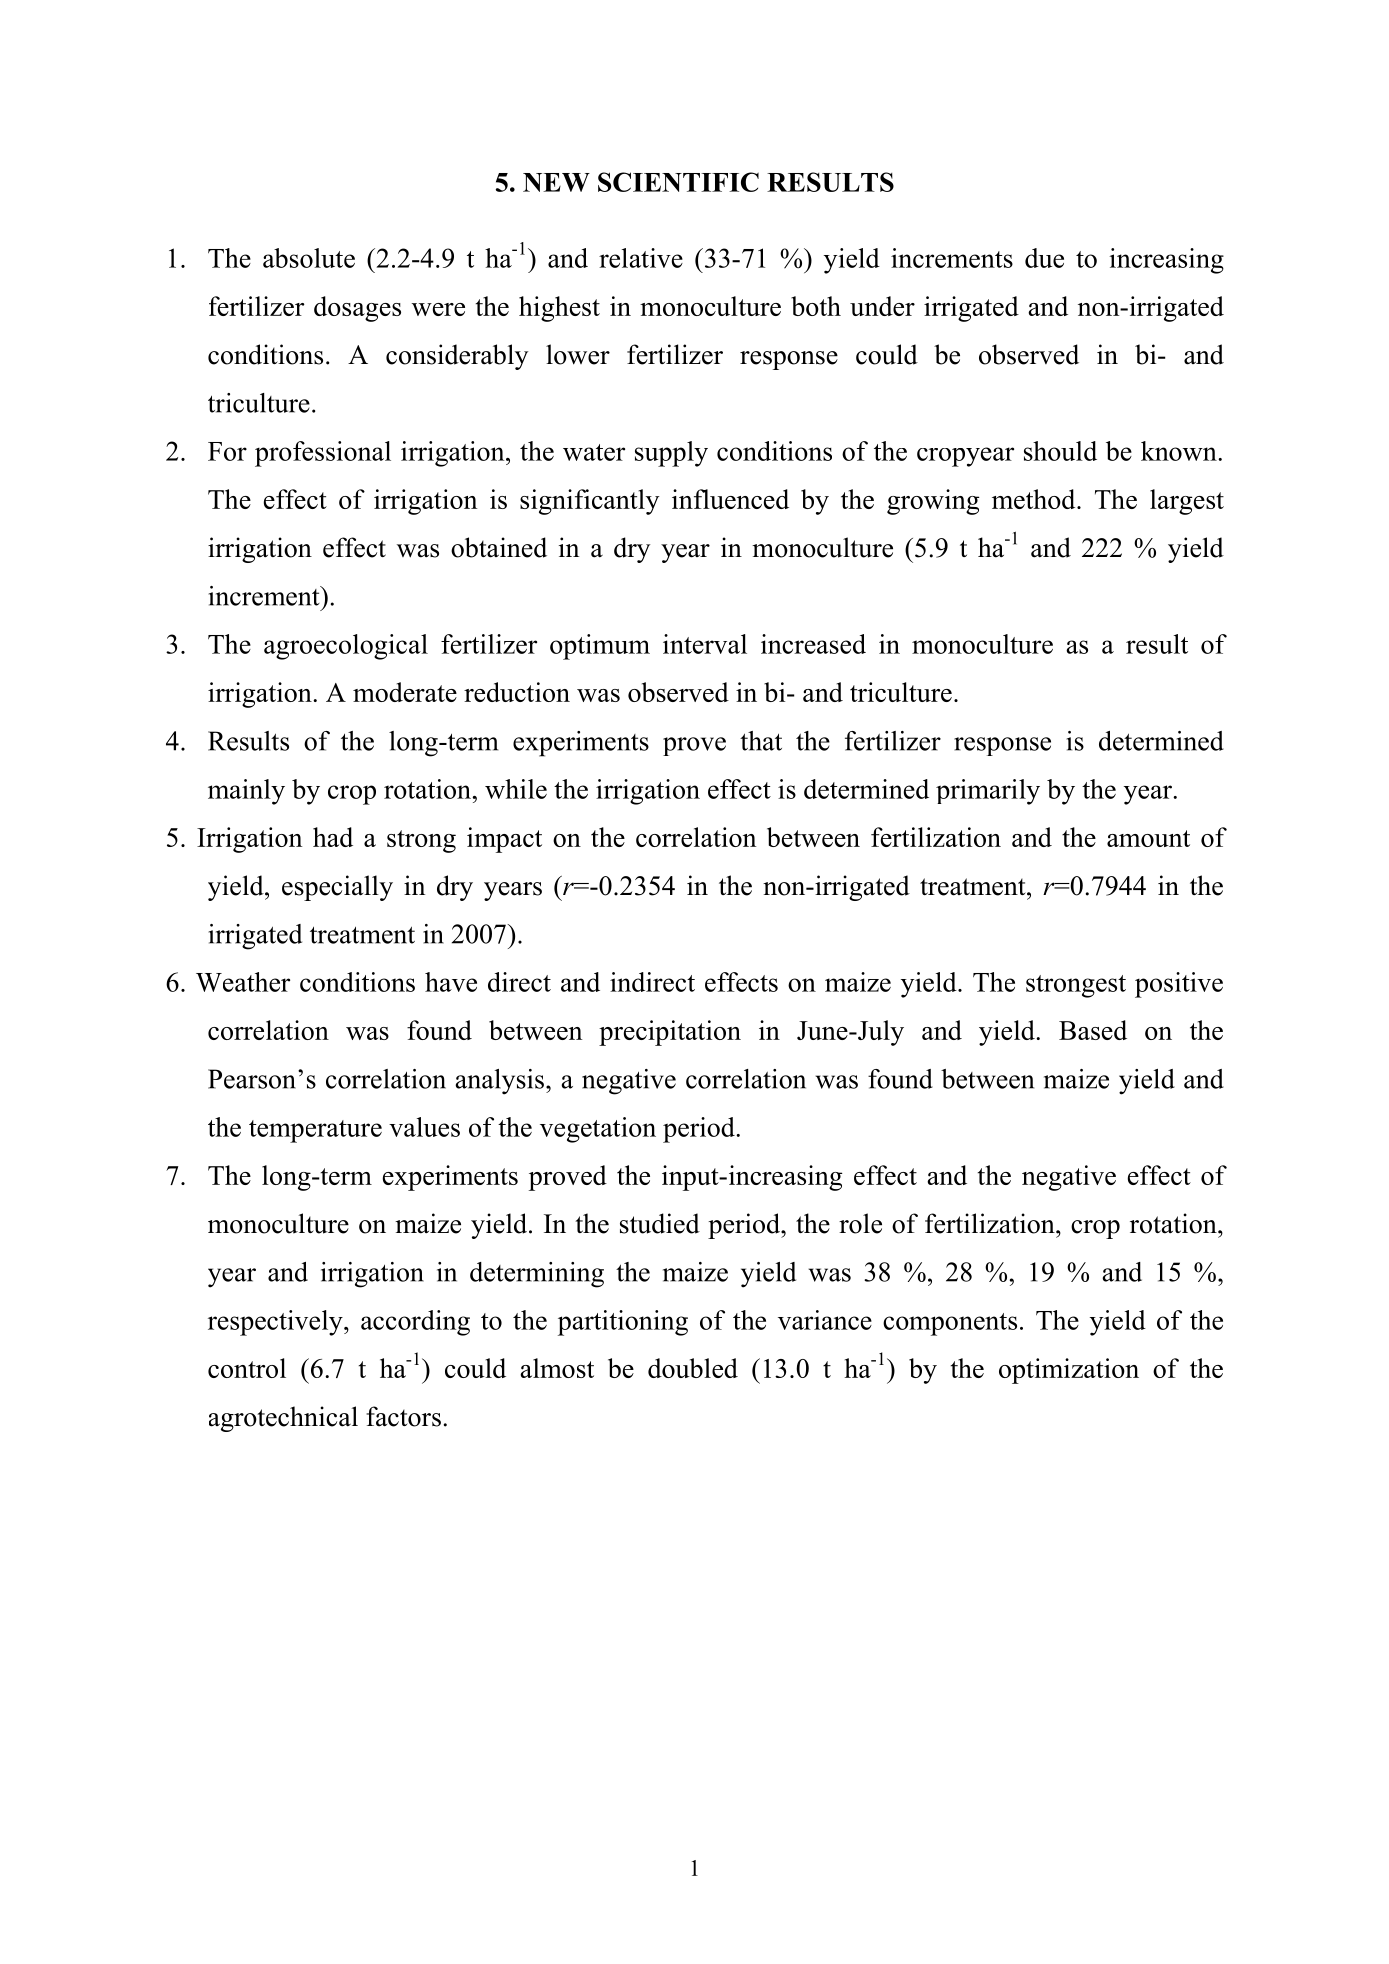 This screenshot has width=1389, height=1964. I want to click on primarily, so click(988, 792).
